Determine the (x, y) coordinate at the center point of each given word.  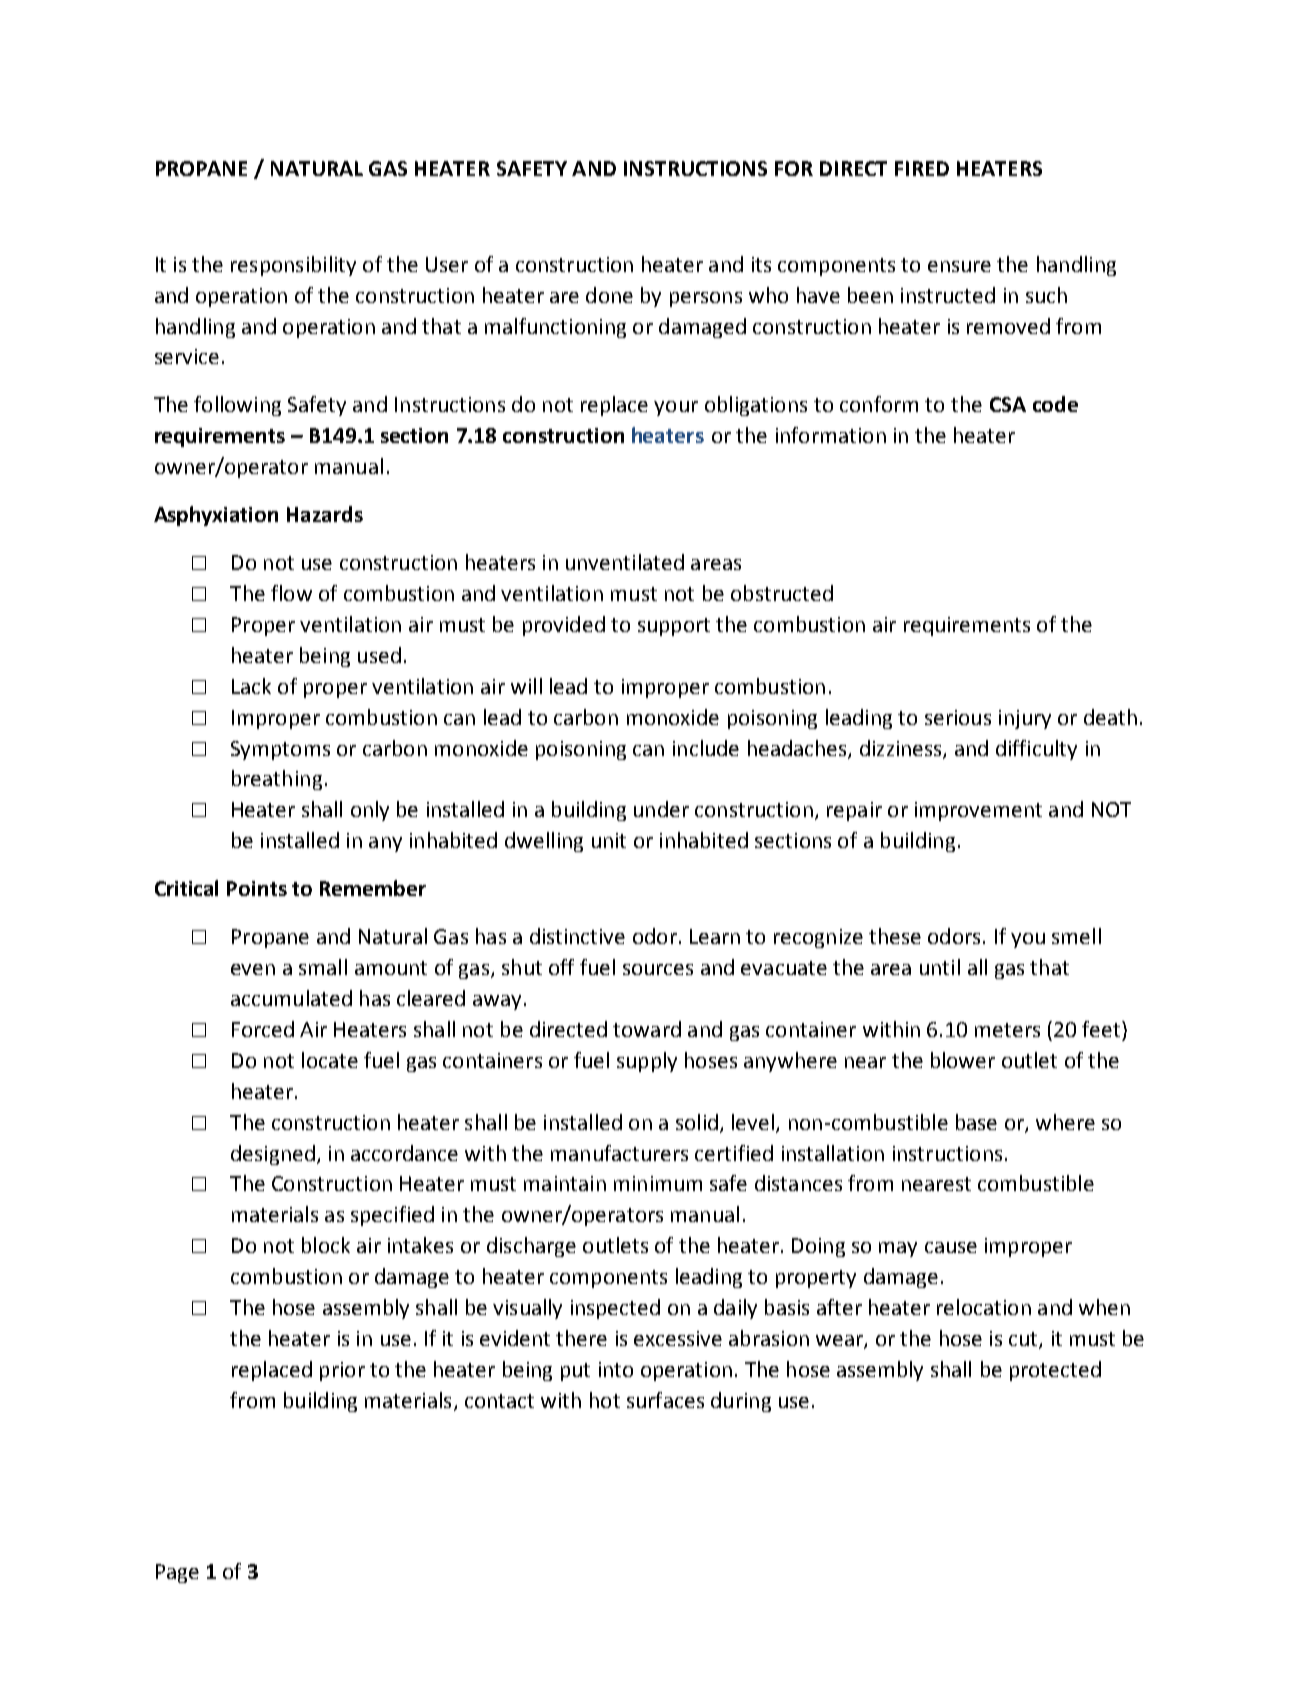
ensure (959, 266)
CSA (1008, 404)
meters (1007, 1030)
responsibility (293, 266)
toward (647, 1029)
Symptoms (280, 750)
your (676, 408)
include (706, 748)
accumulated (291, 998)
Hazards (325, 514)
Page (177, 1573)
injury (1025, 719)
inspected (615, 1309)
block (326, 1245)
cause (951, 1247)
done (609, 295)
